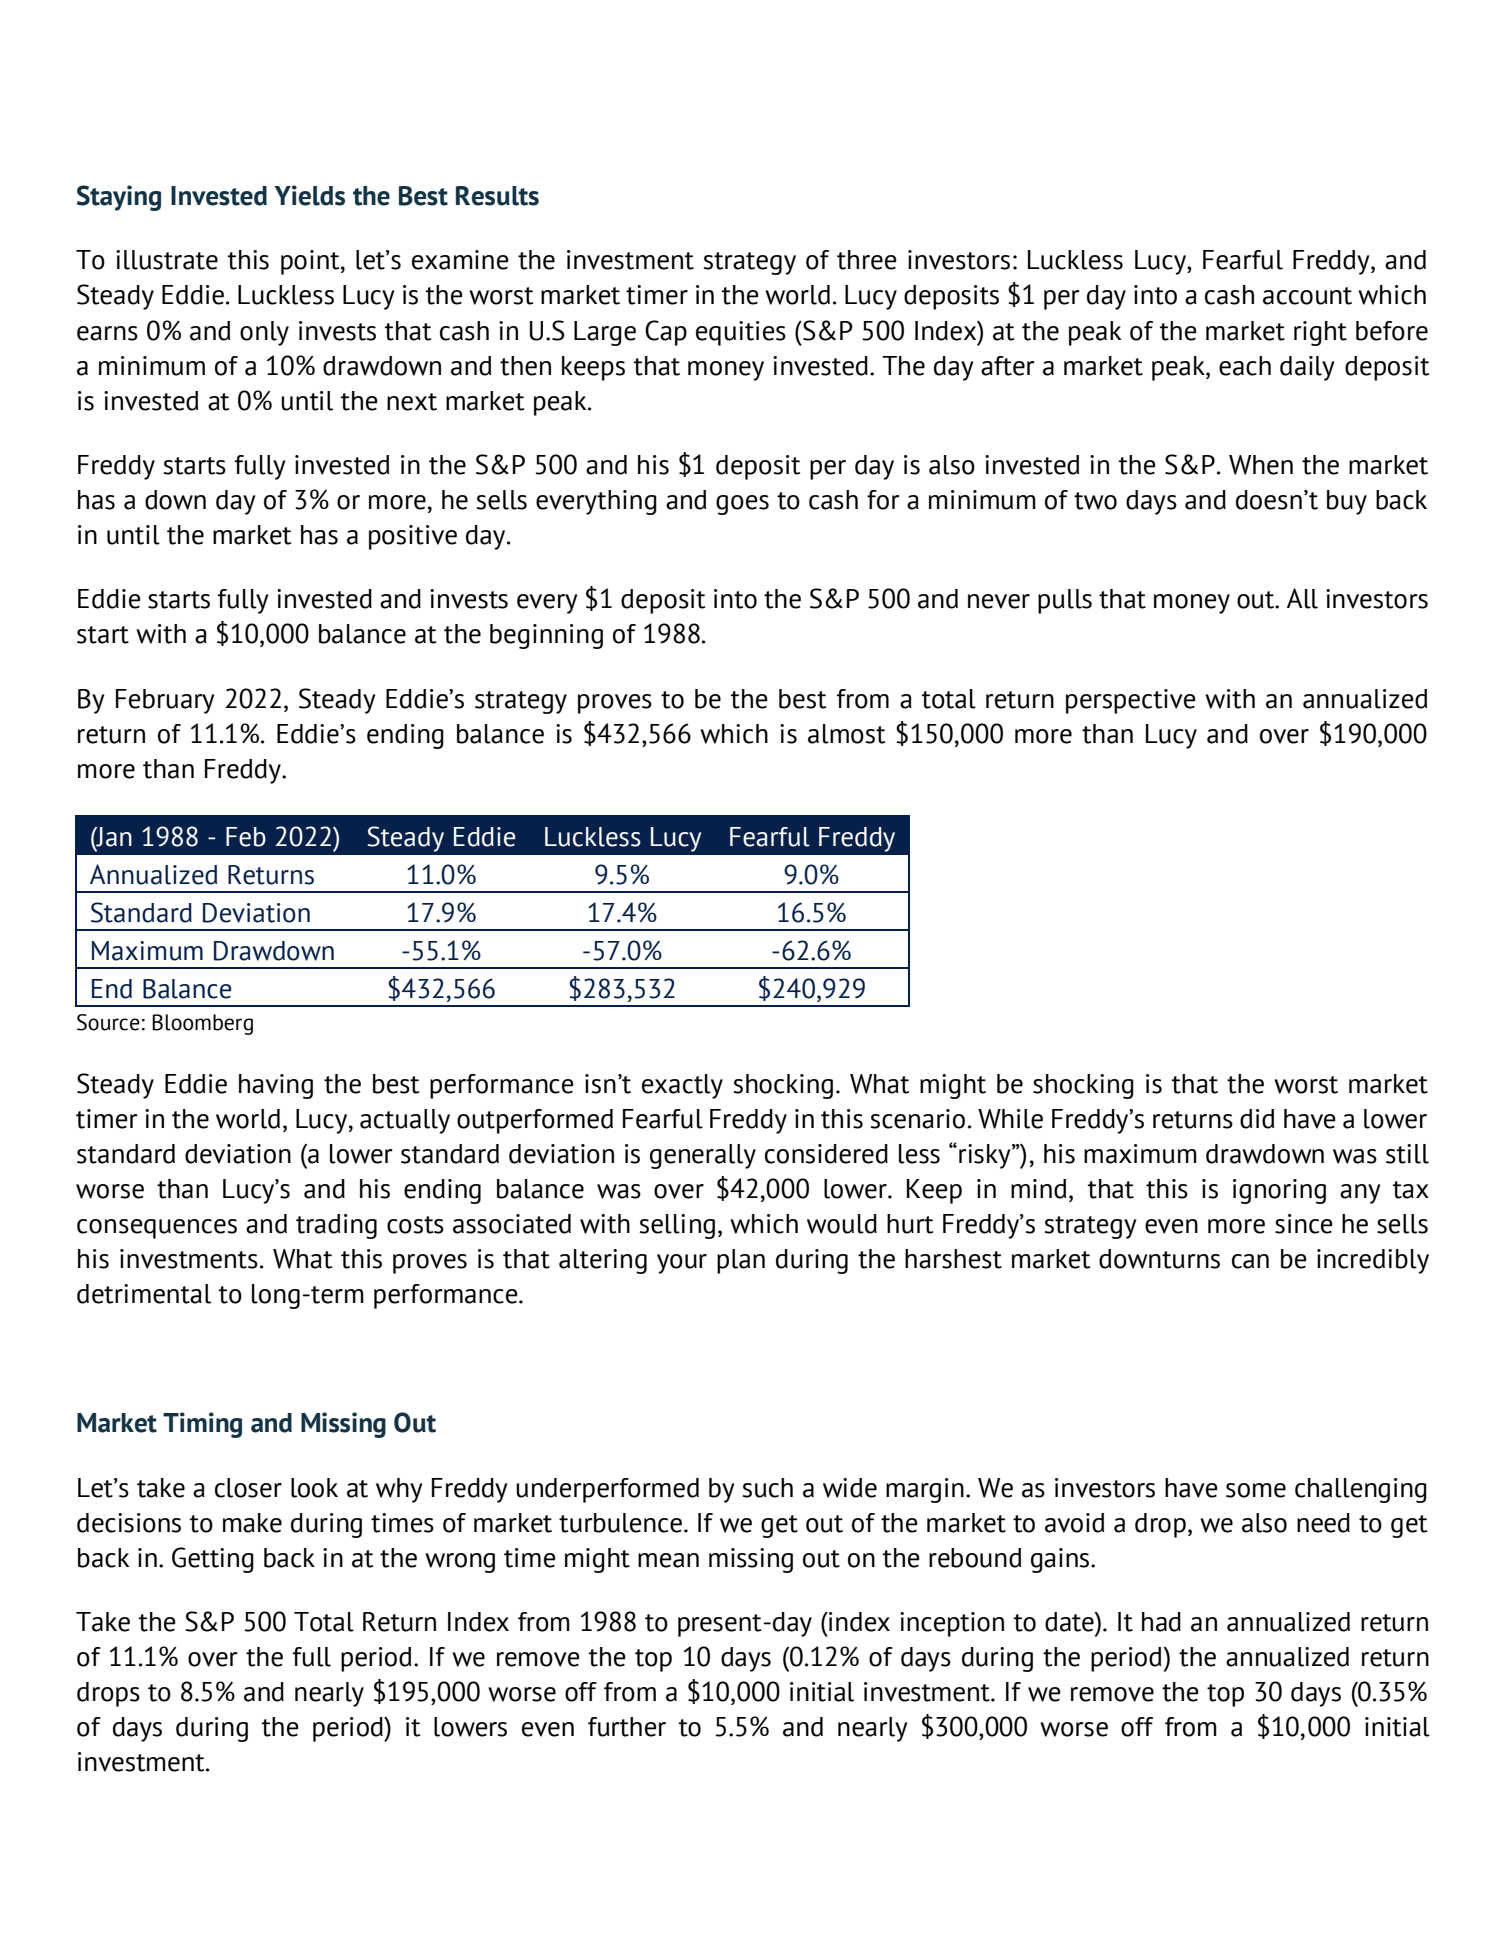  I want to click on Getting, so click(213, 1560).
